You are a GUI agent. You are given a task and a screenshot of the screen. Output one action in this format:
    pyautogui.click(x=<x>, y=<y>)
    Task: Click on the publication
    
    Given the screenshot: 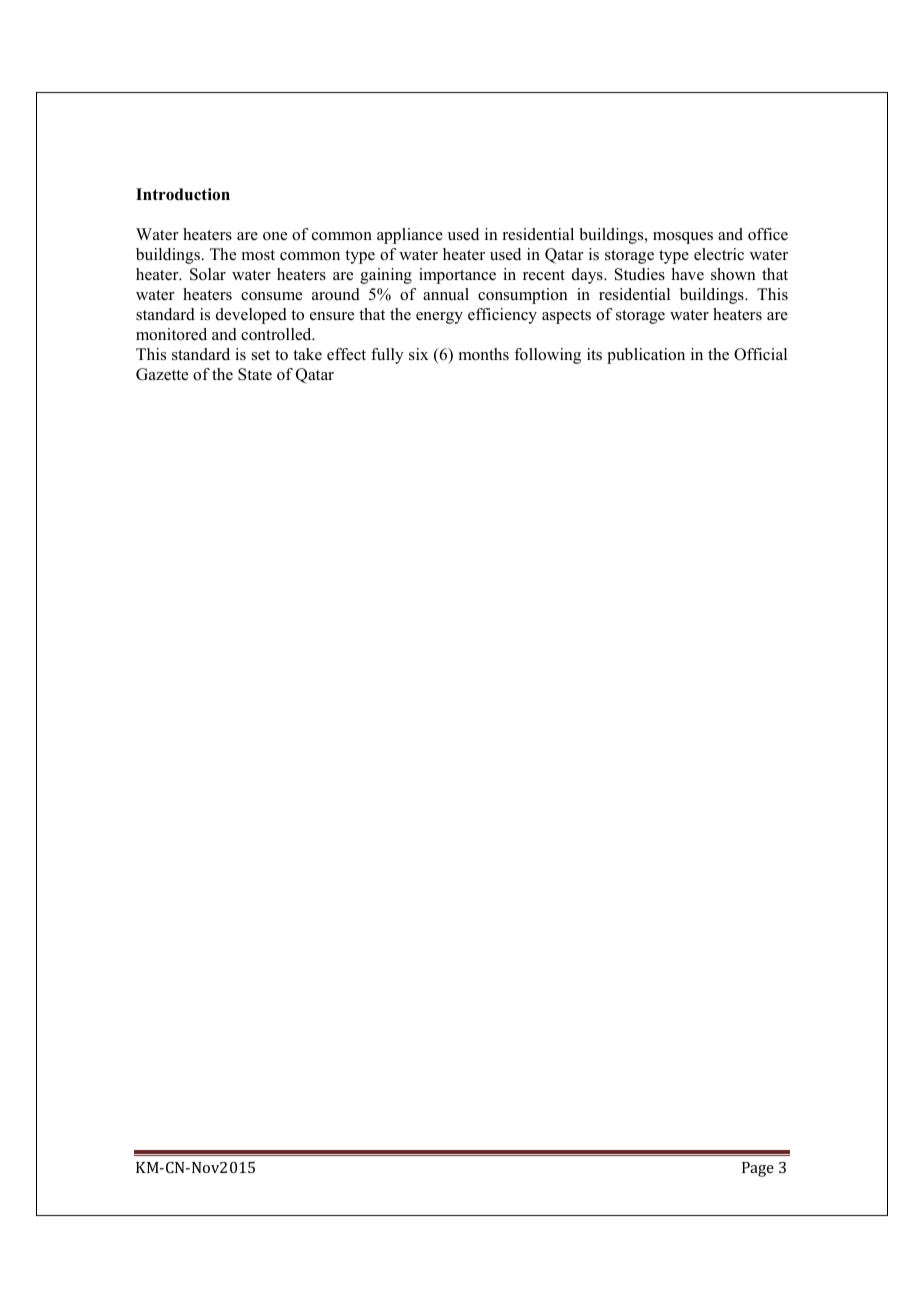 What is the action you would take?
    pyautogui.click(x=646, y=356)
